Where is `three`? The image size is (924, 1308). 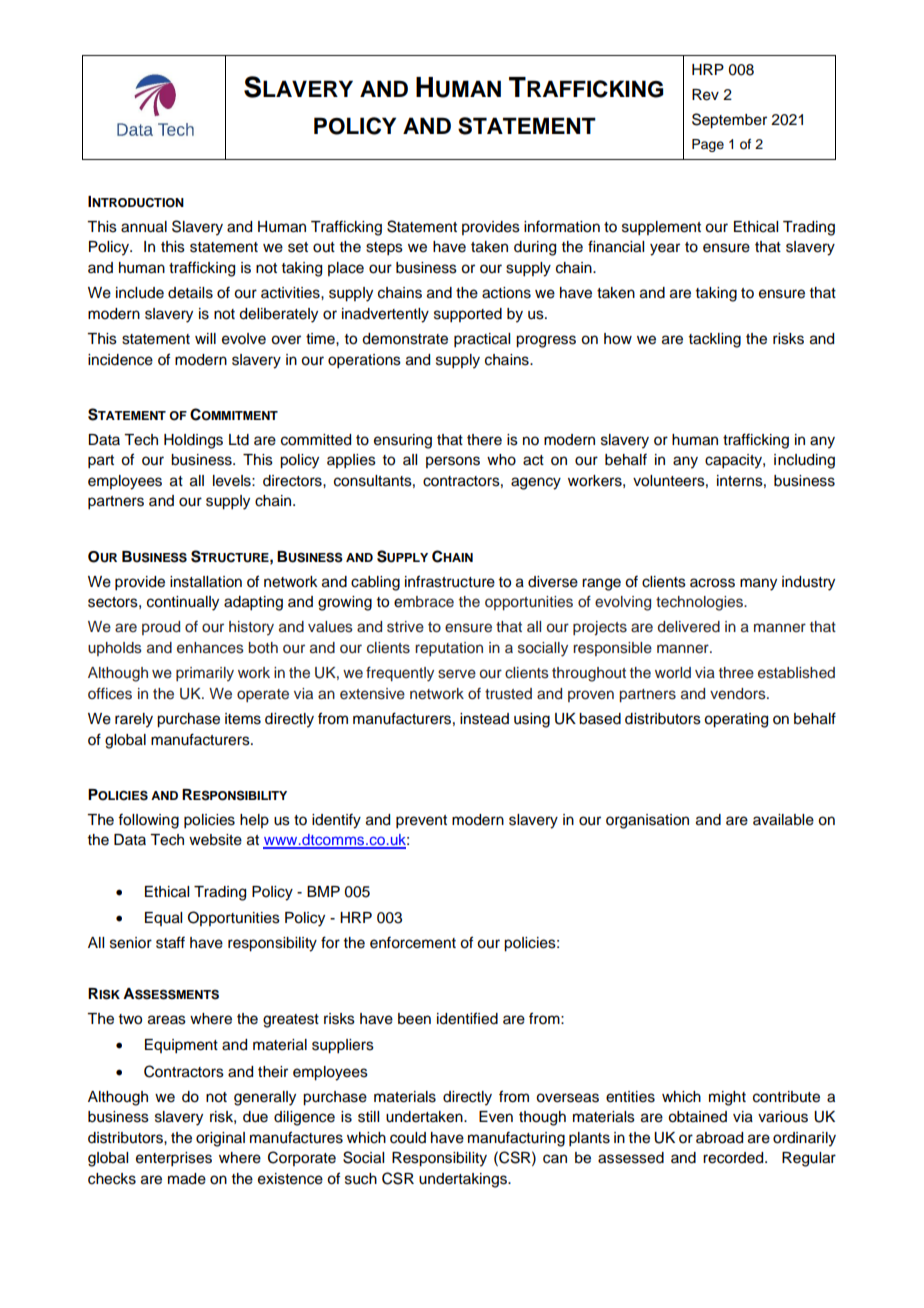 three is located at coordinates (736, 673).
